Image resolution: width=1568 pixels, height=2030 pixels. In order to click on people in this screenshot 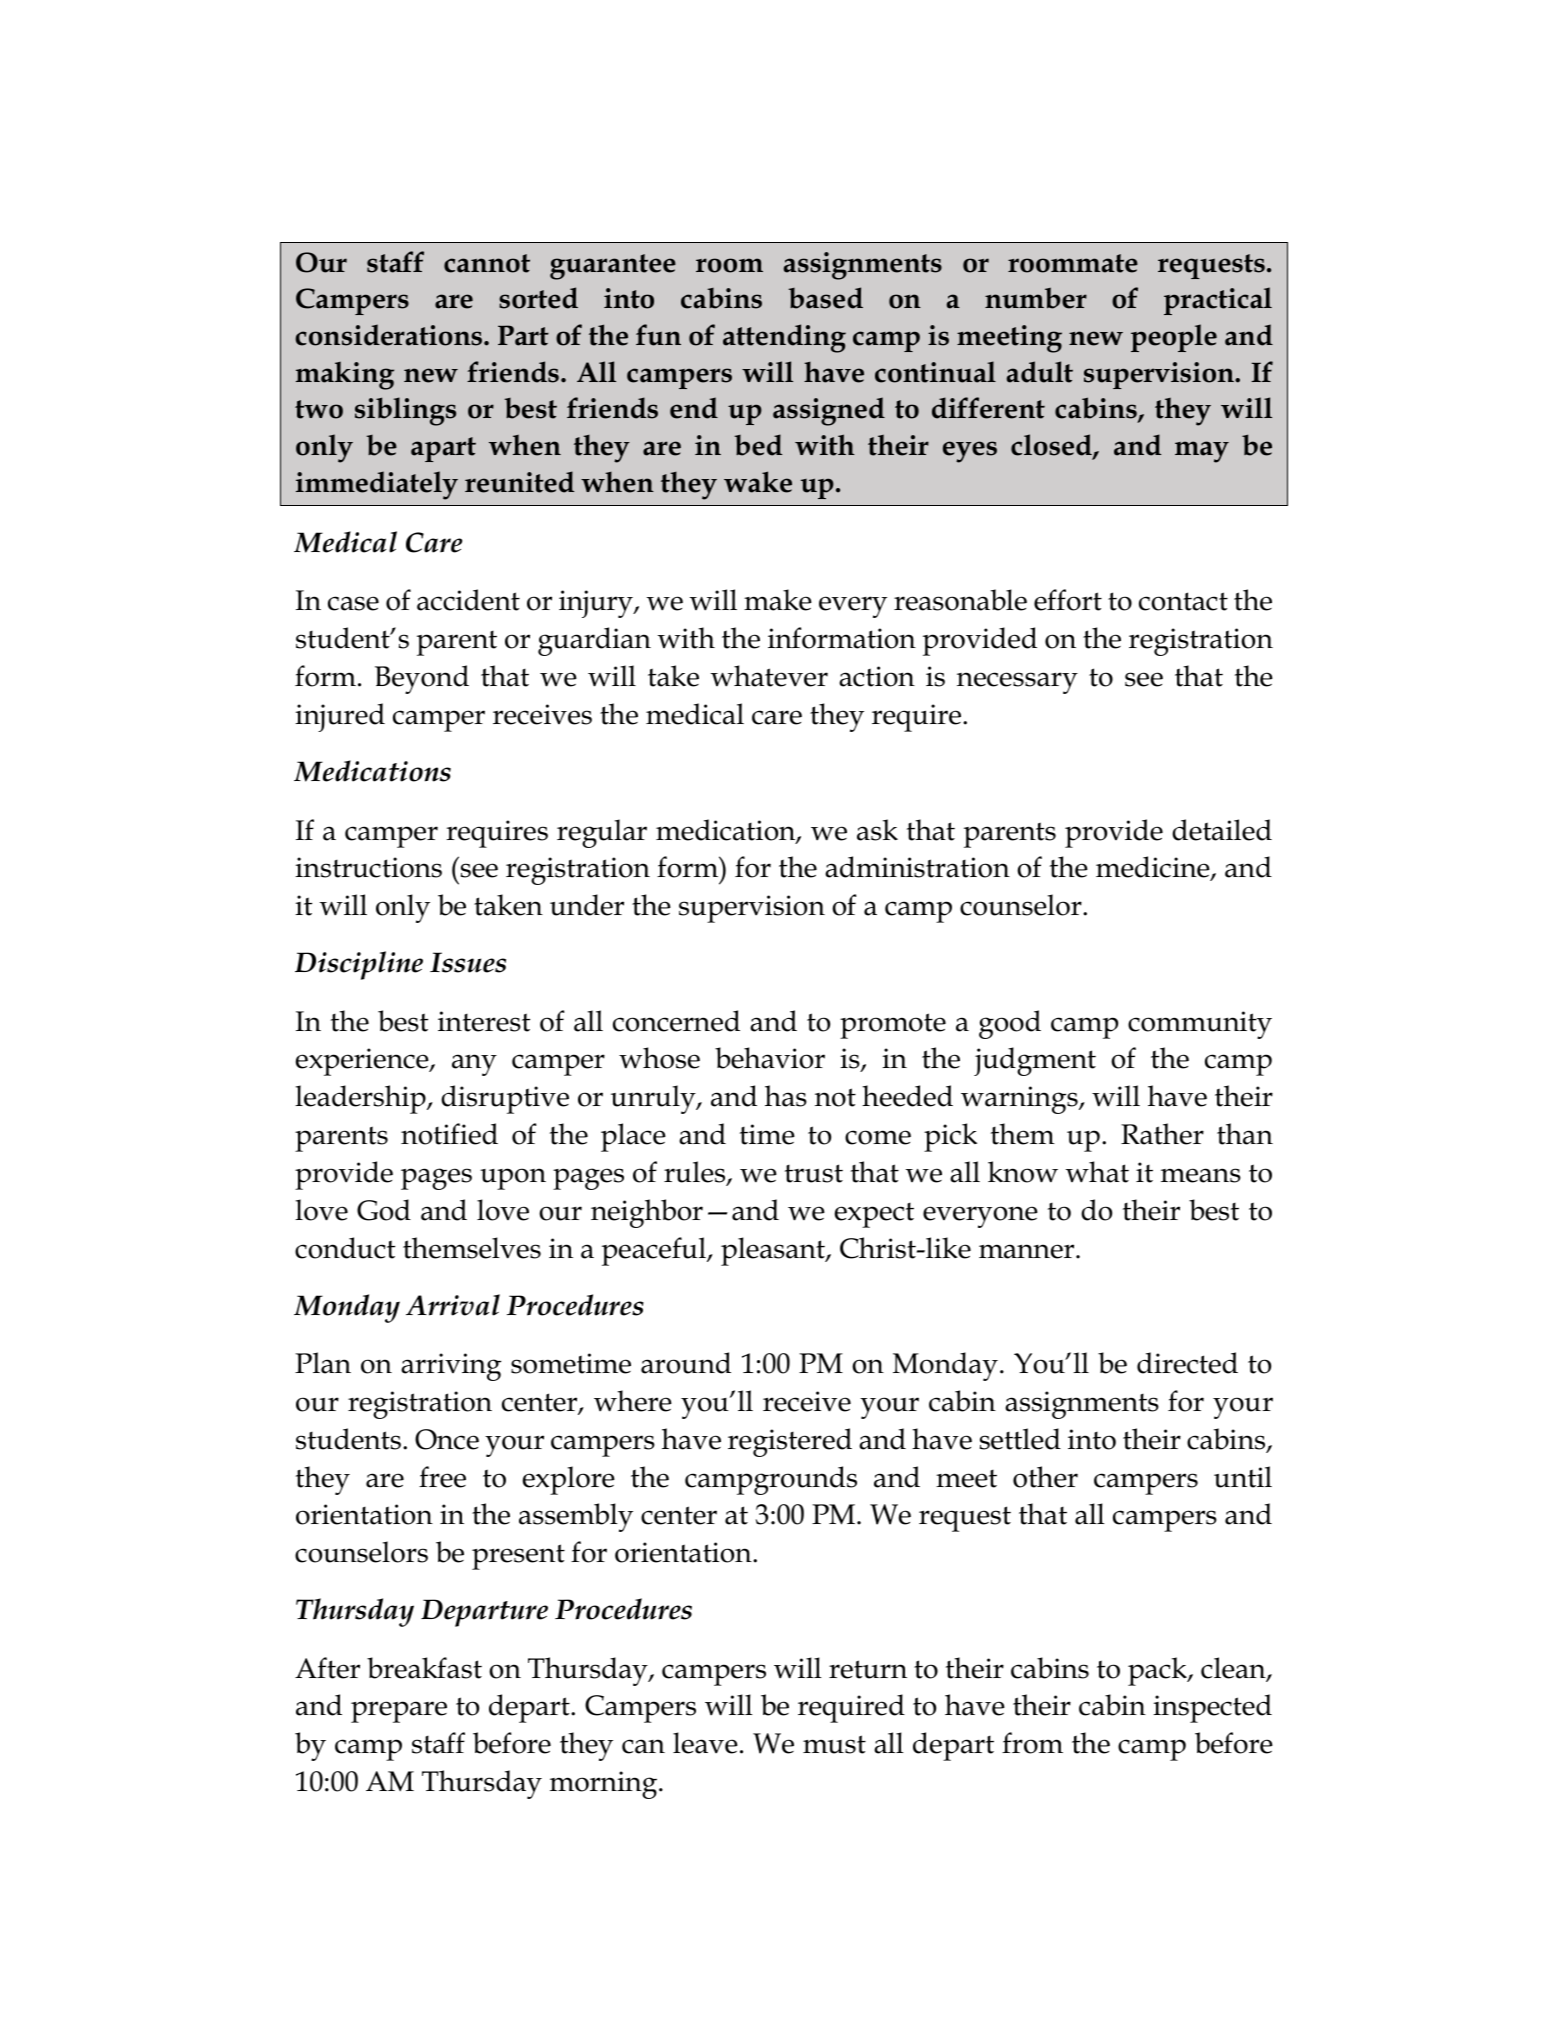, I will do `click(1174, 338)`.
